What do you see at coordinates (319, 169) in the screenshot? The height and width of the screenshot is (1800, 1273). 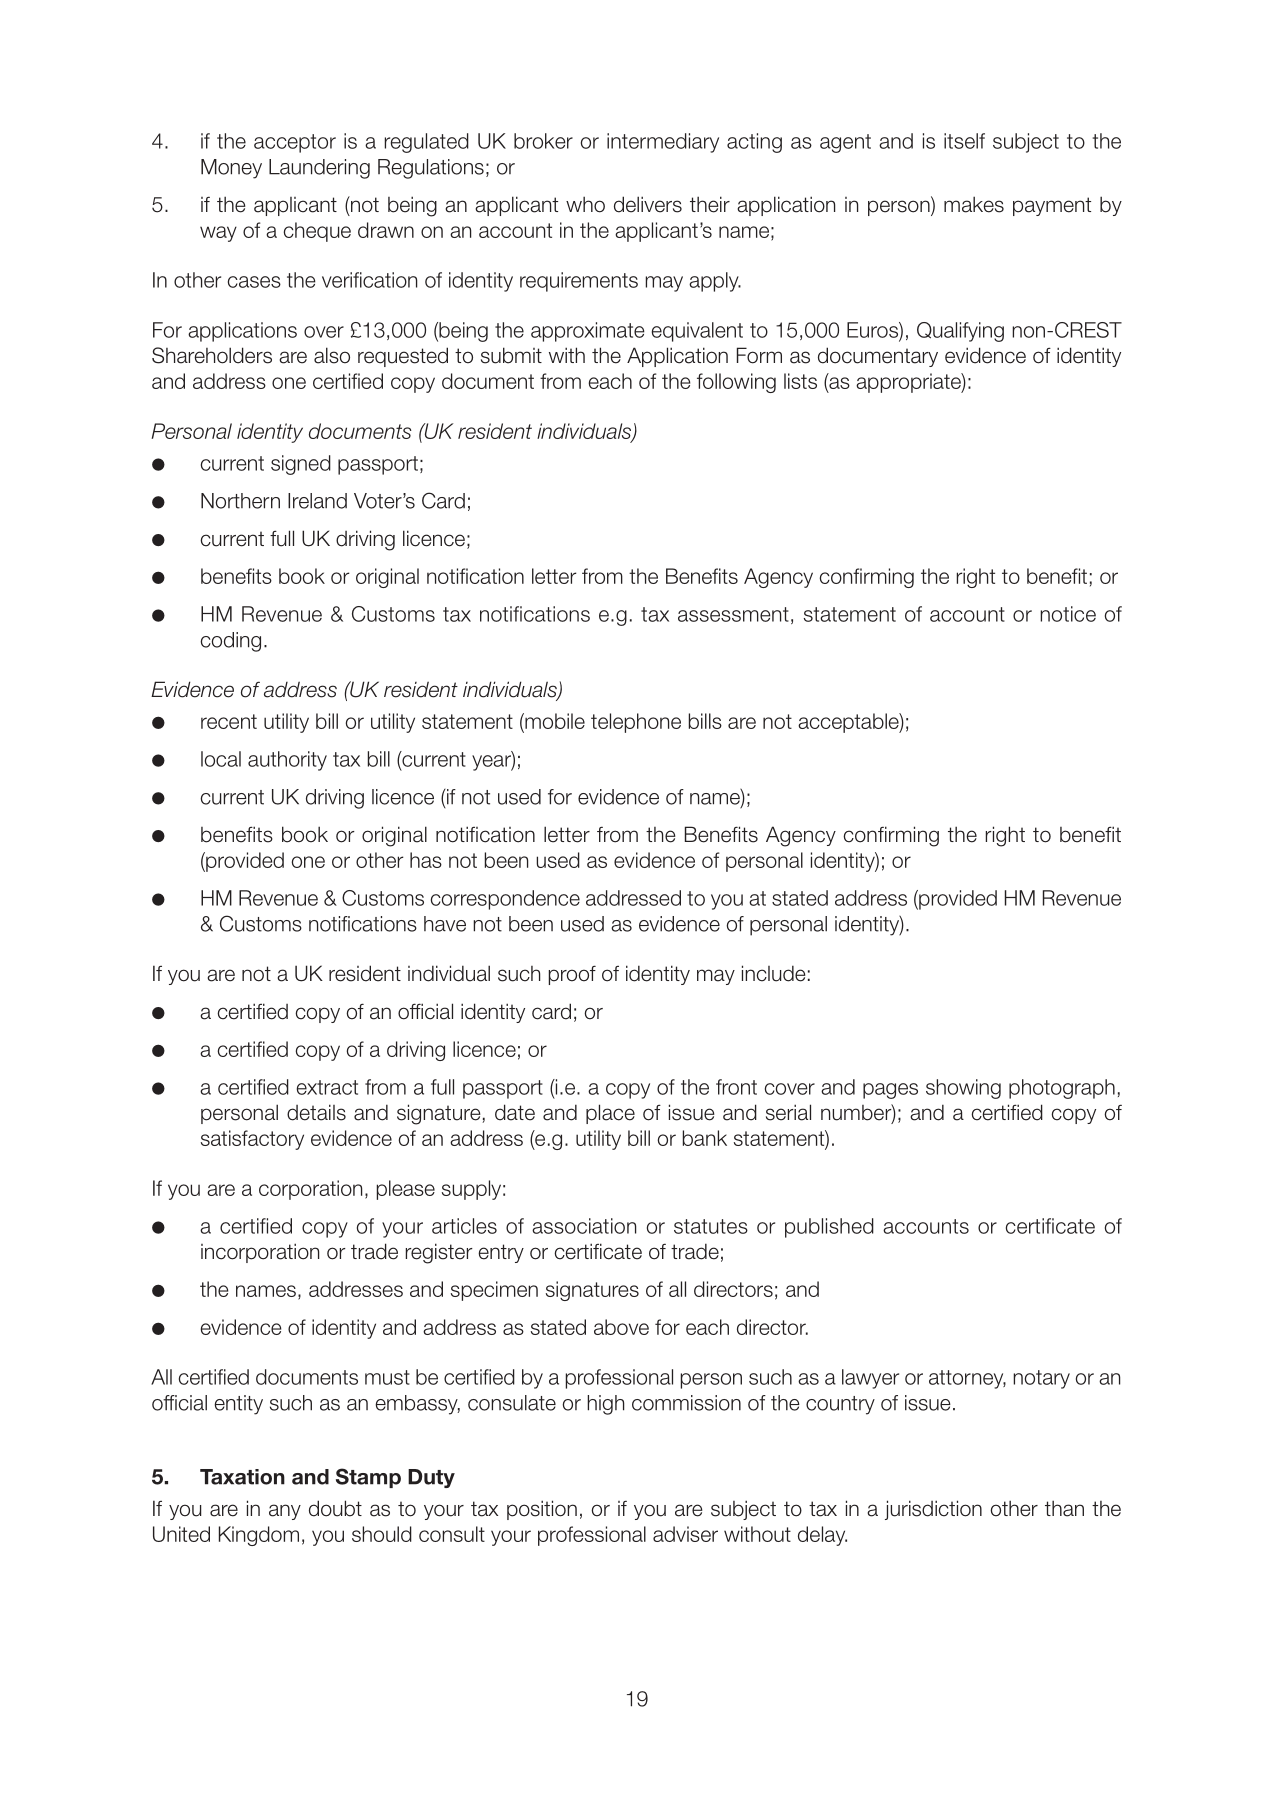 I see `Laundering` at bounding box center [319, 169].
